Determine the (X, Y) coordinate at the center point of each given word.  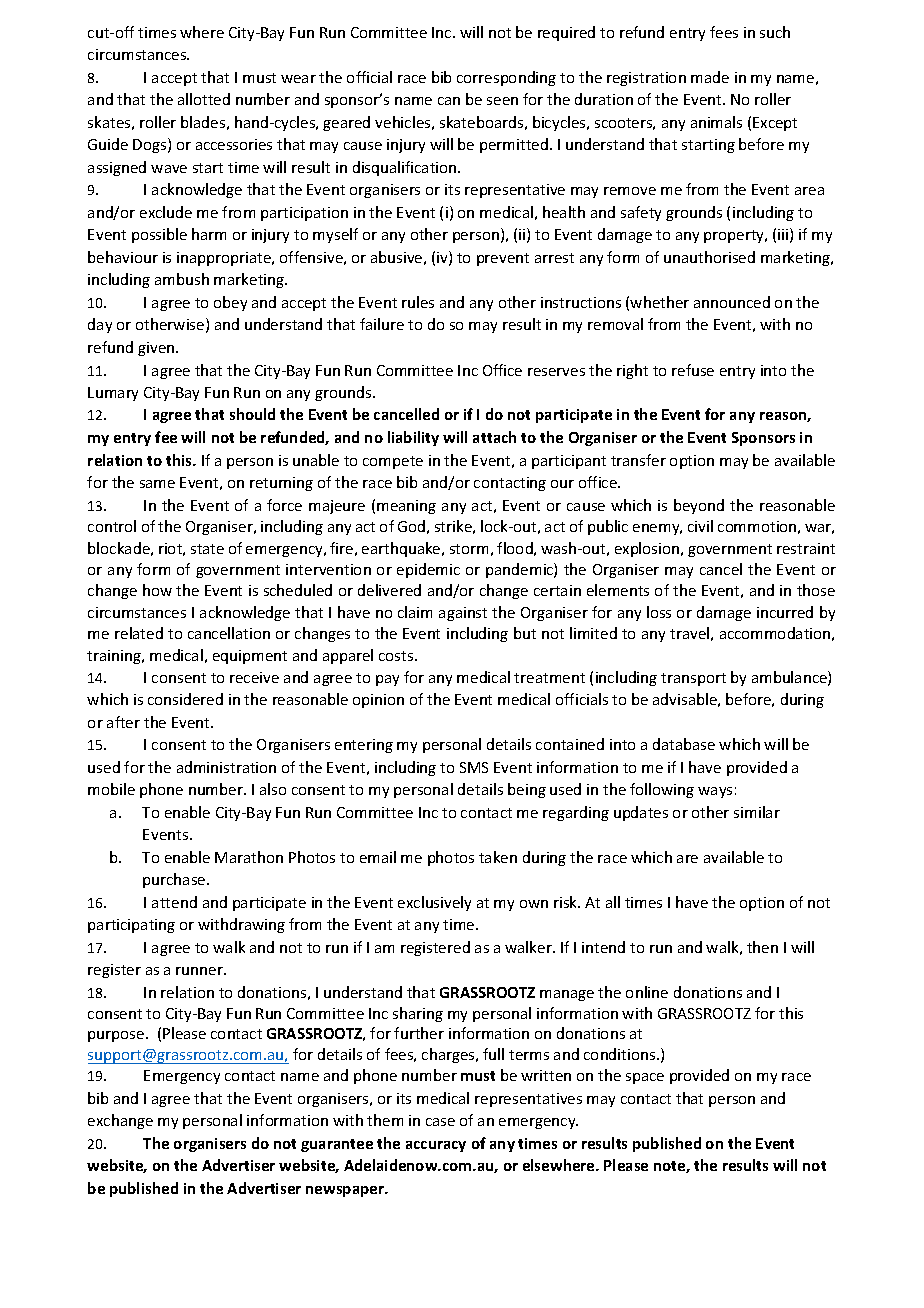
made (710, 77)
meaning (406, 507)
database (684, 744)
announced (732, 302)
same (157, 484)
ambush (182, 279)
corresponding (506, 78)
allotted (204, 99)
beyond (699, 506)
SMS (474, 767)
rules (418, 302)
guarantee (337, 1145)
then (762, 947)
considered (185, 699)
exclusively (434, 903)
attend (174, 902)
